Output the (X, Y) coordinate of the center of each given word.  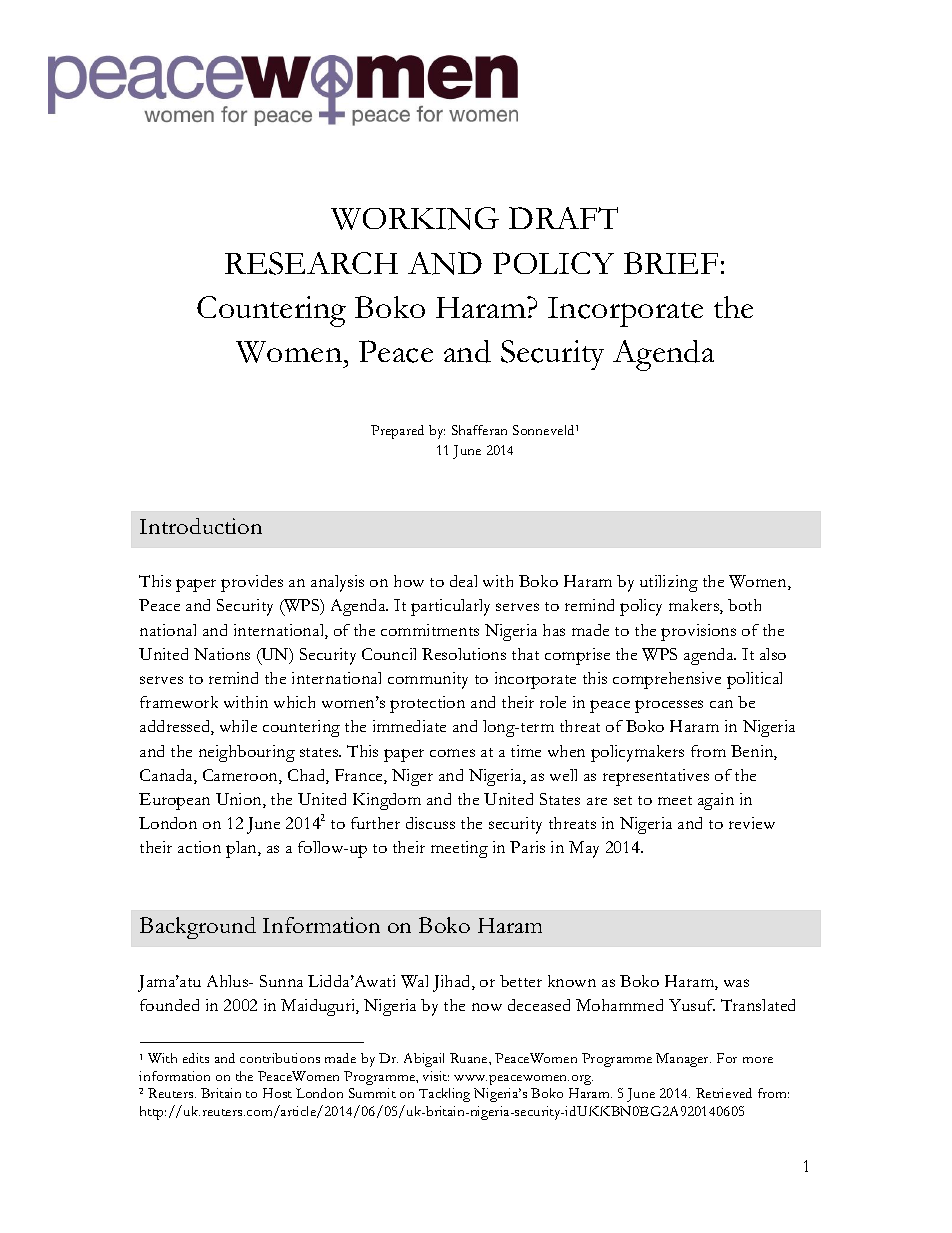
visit (436, 1076)
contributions (280, 1058)
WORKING (415, 218)
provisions (698, 632)
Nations (222, 654)
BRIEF (671, 263)
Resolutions (464, 654)
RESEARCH (311, 263)
